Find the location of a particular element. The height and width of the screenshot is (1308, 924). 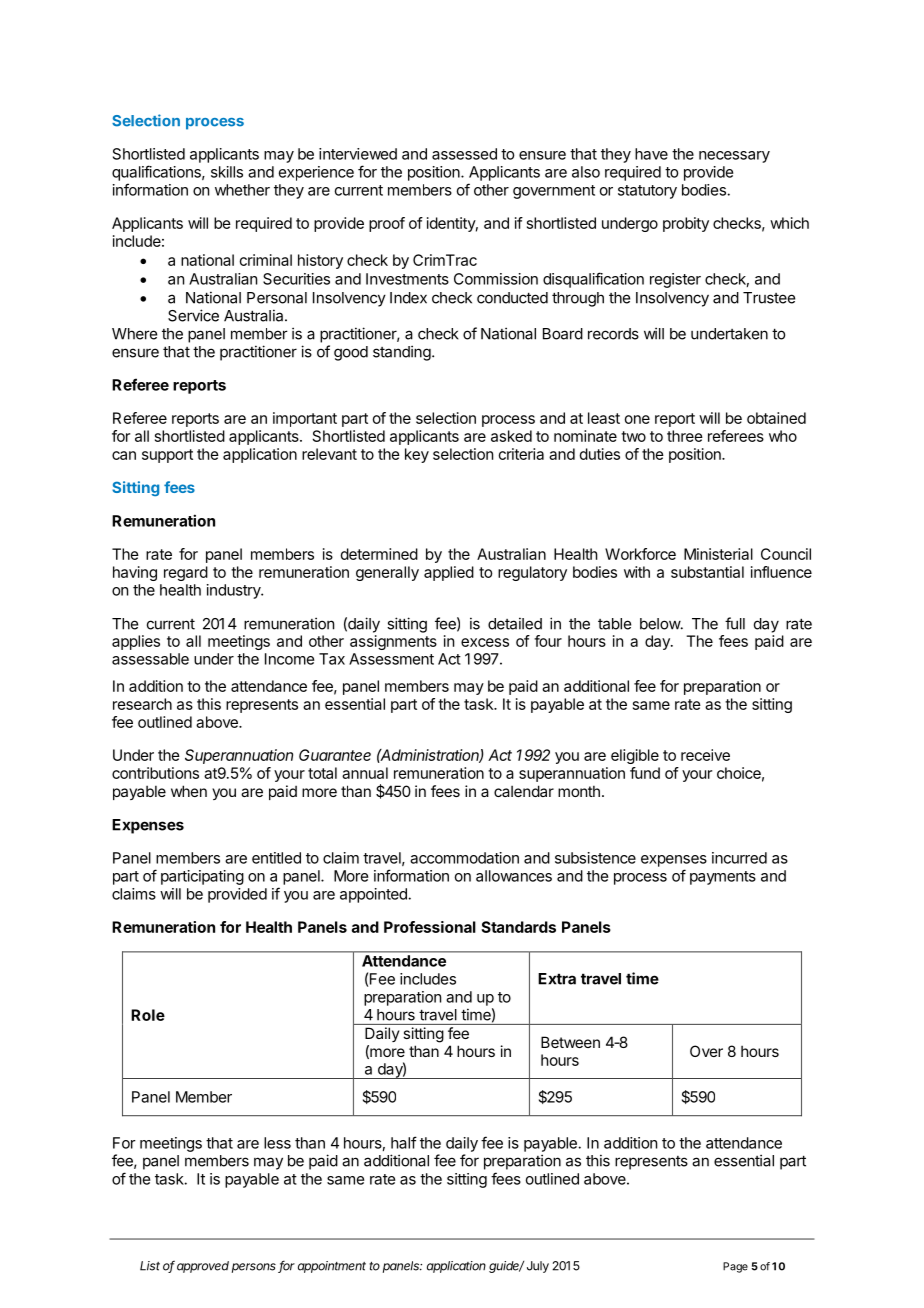

key is located at coordinates (417, 455).
